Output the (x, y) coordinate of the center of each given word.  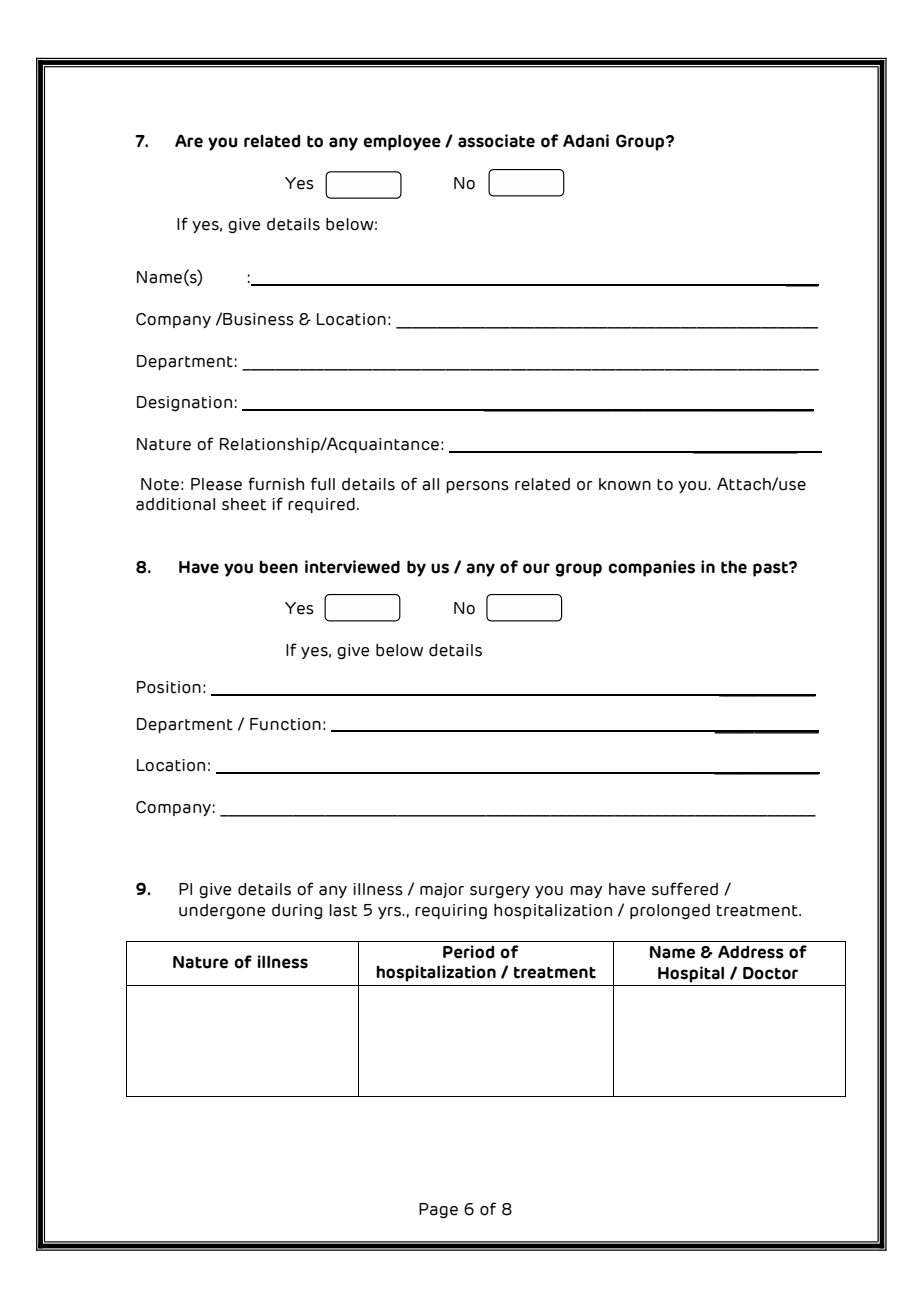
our (536, 568)
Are (189, 141)
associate (496, 141)
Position (169, 687)
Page (438, 1211)
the (734, 567)
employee (402, 142)
